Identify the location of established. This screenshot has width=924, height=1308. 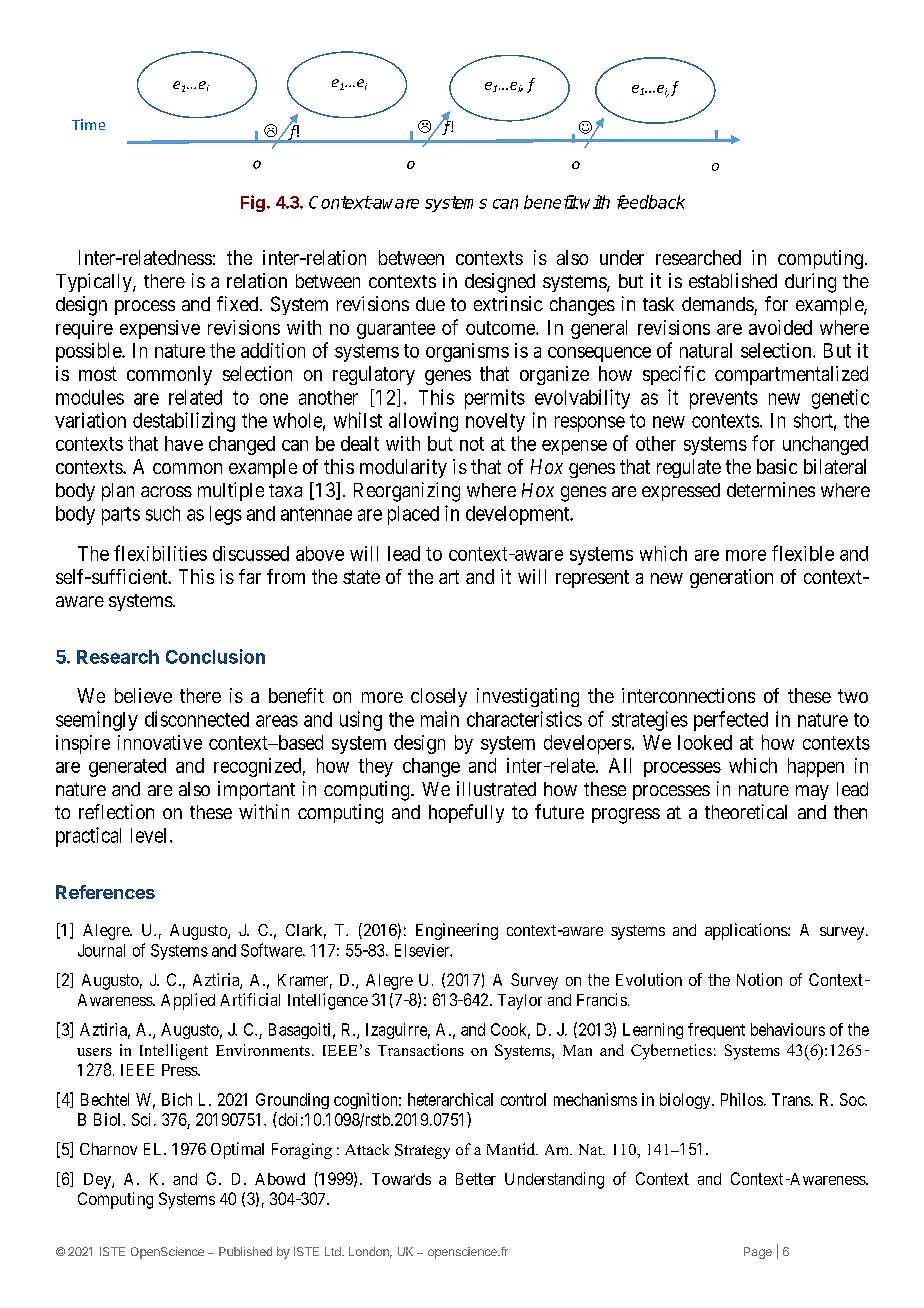
(733, 280).
